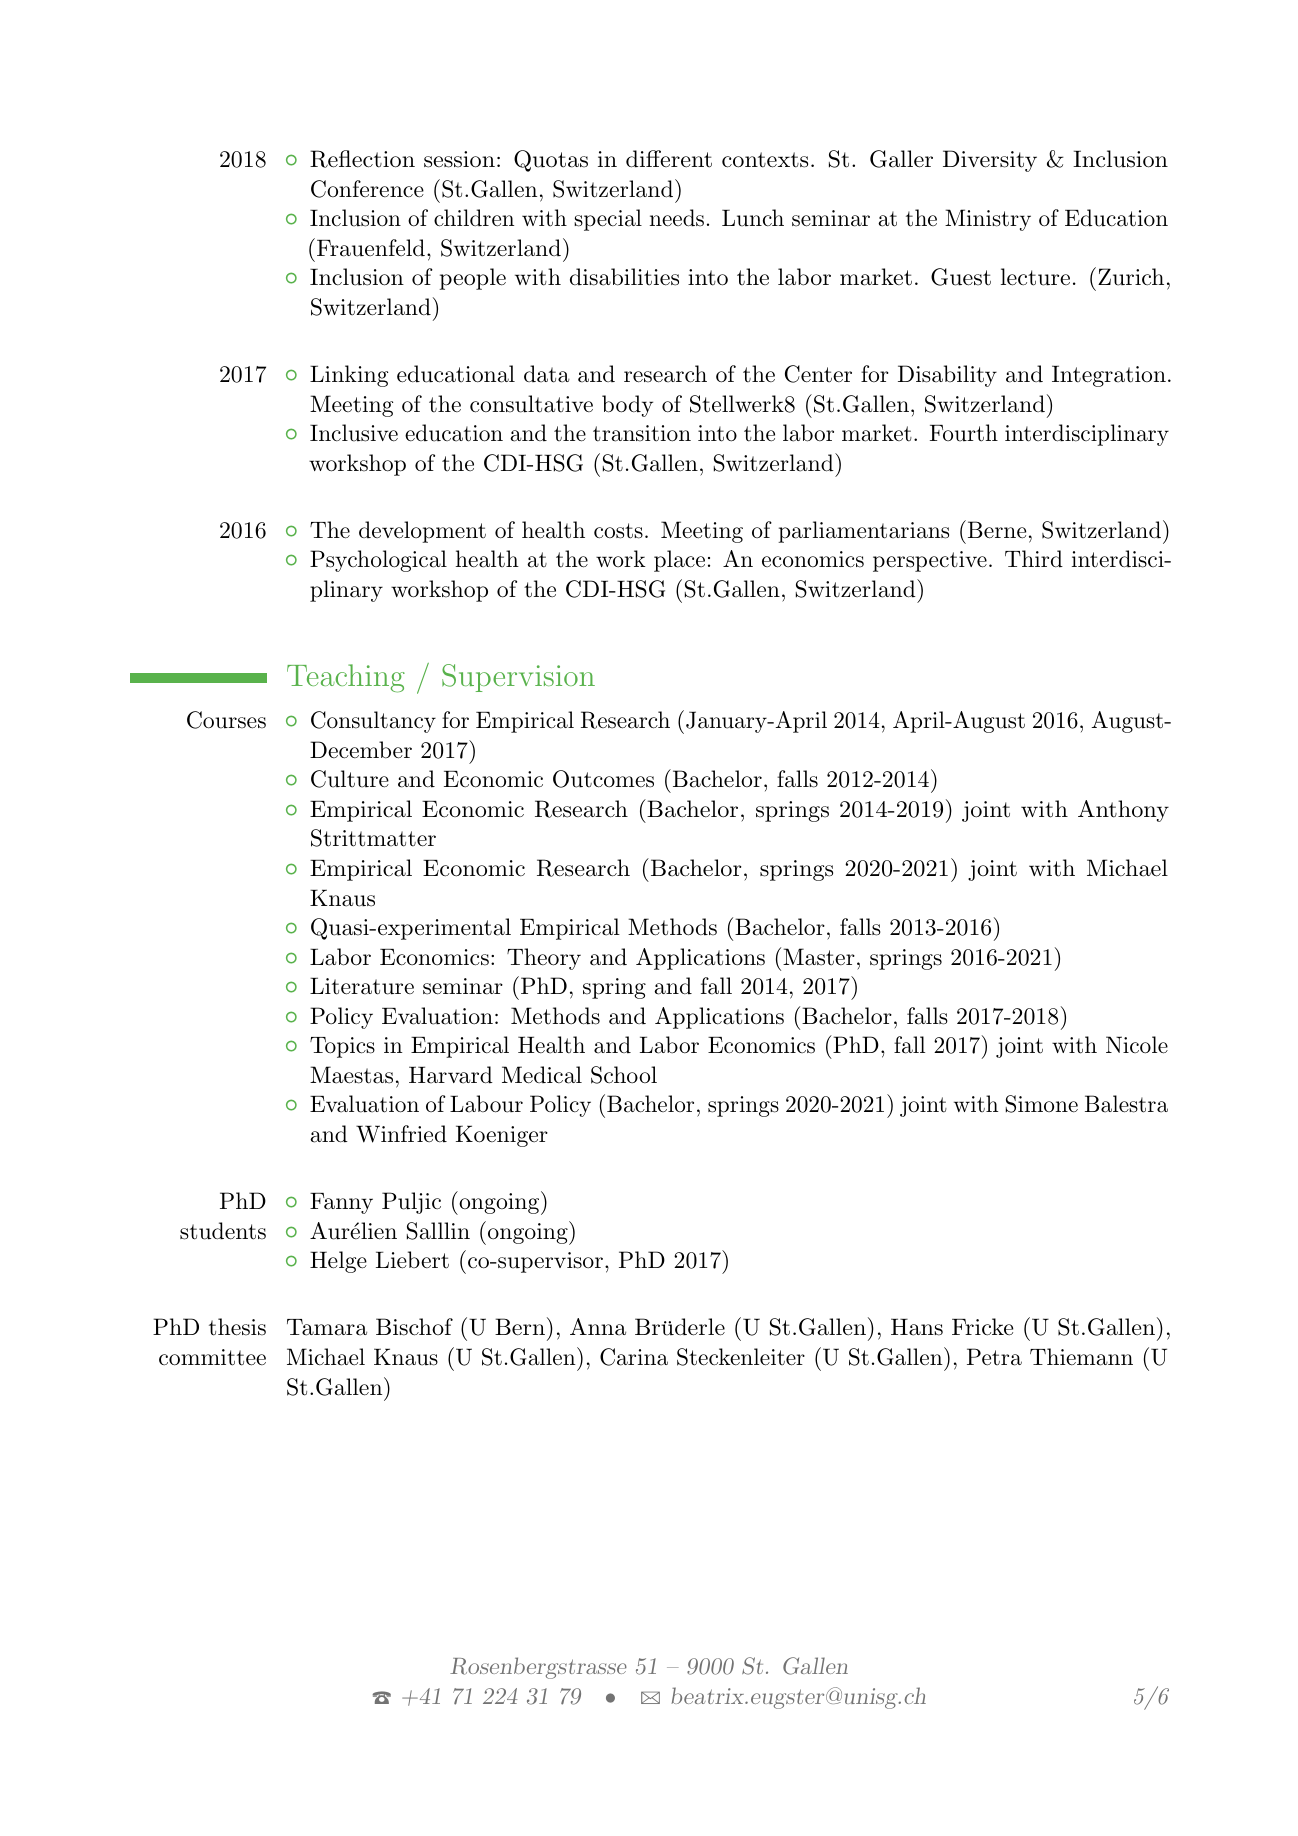 Image resolution: width=1298 pixels, height=1836 pixels. What do you see at coordinates (988, 220) in the document?
I see `Ministry` at bounding box center [988, 220].
